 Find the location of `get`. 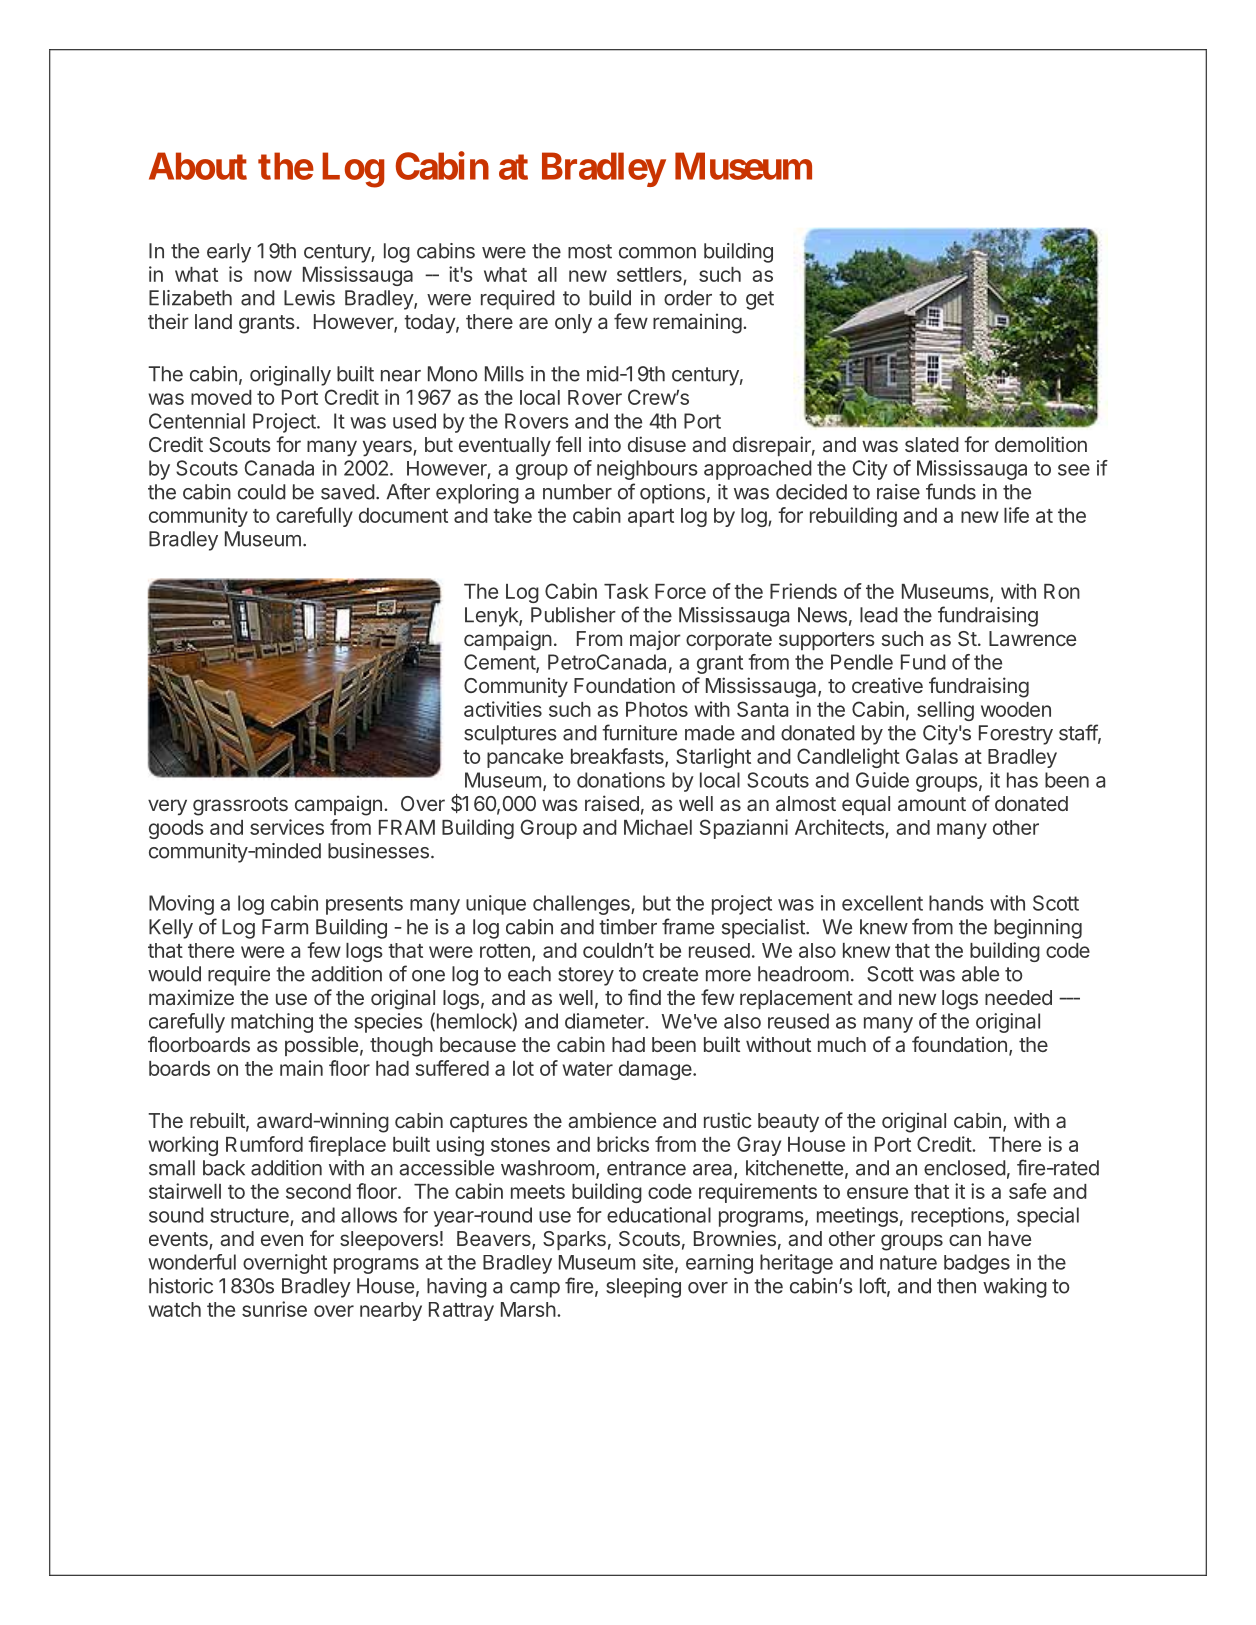

get is located at coordinates (760, 300).
